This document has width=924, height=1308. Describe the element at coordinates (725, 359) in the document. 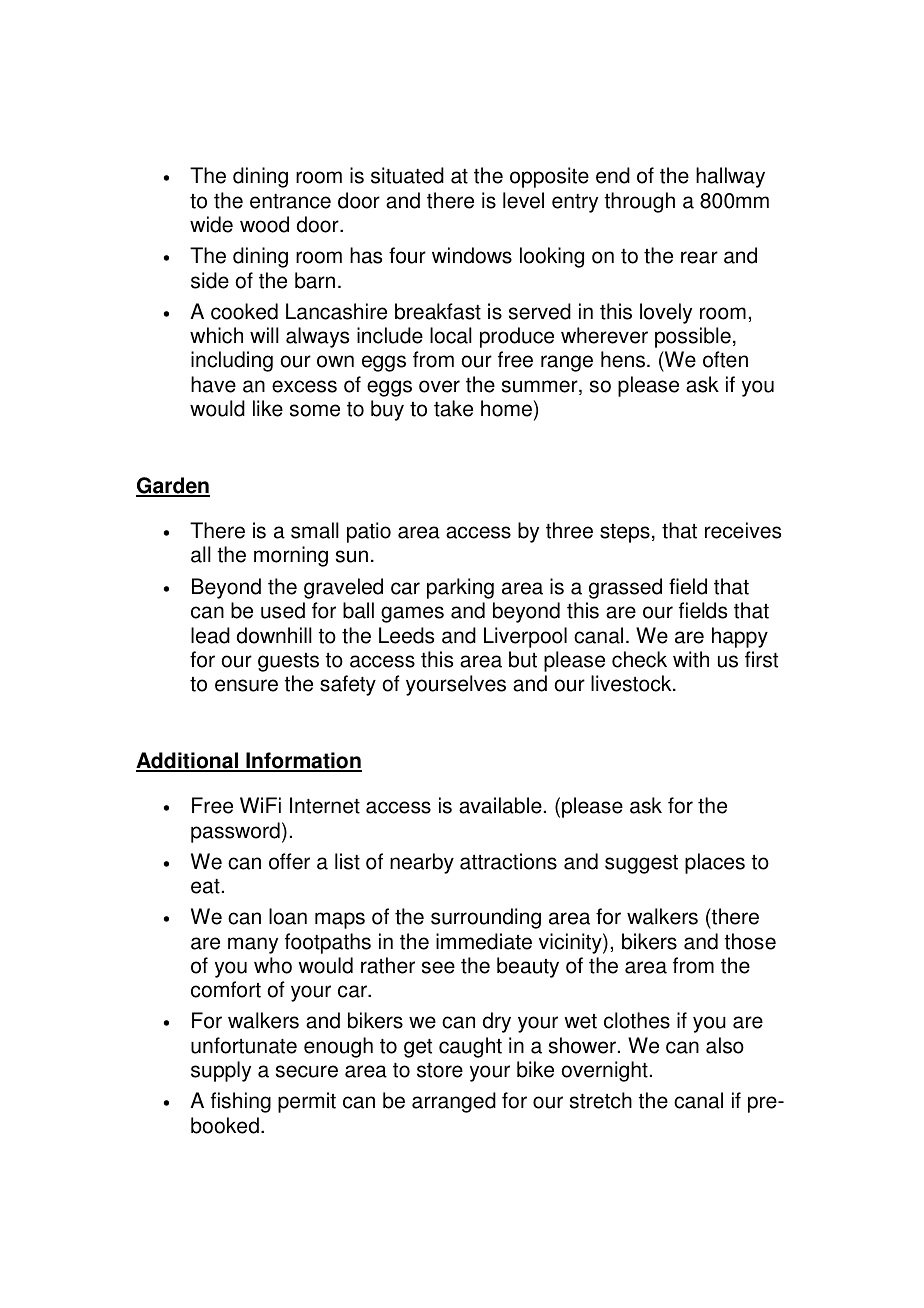

I see `often` at that location.
